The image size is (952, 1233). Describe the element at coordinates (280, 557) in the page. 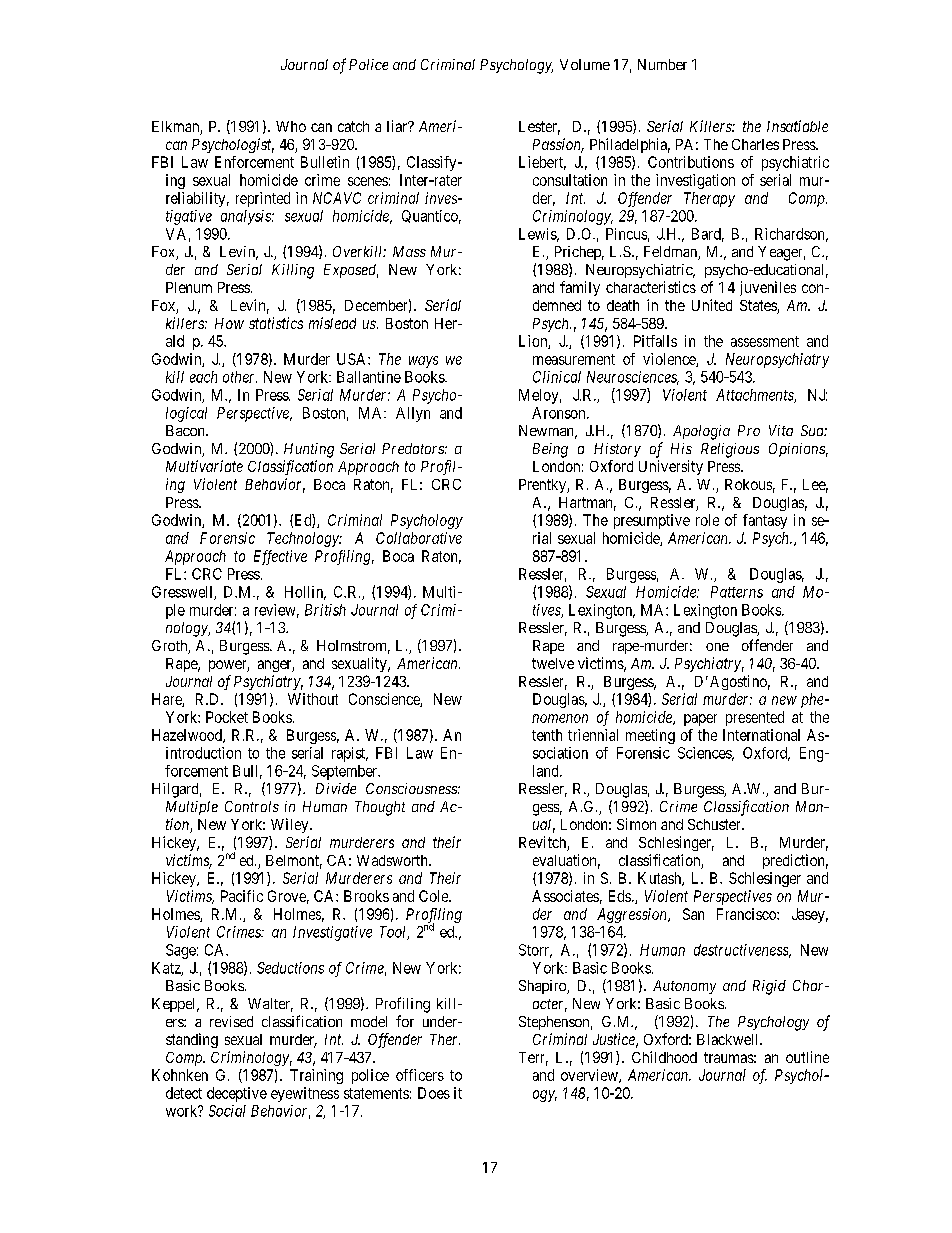

I see `Effective` at that location.
